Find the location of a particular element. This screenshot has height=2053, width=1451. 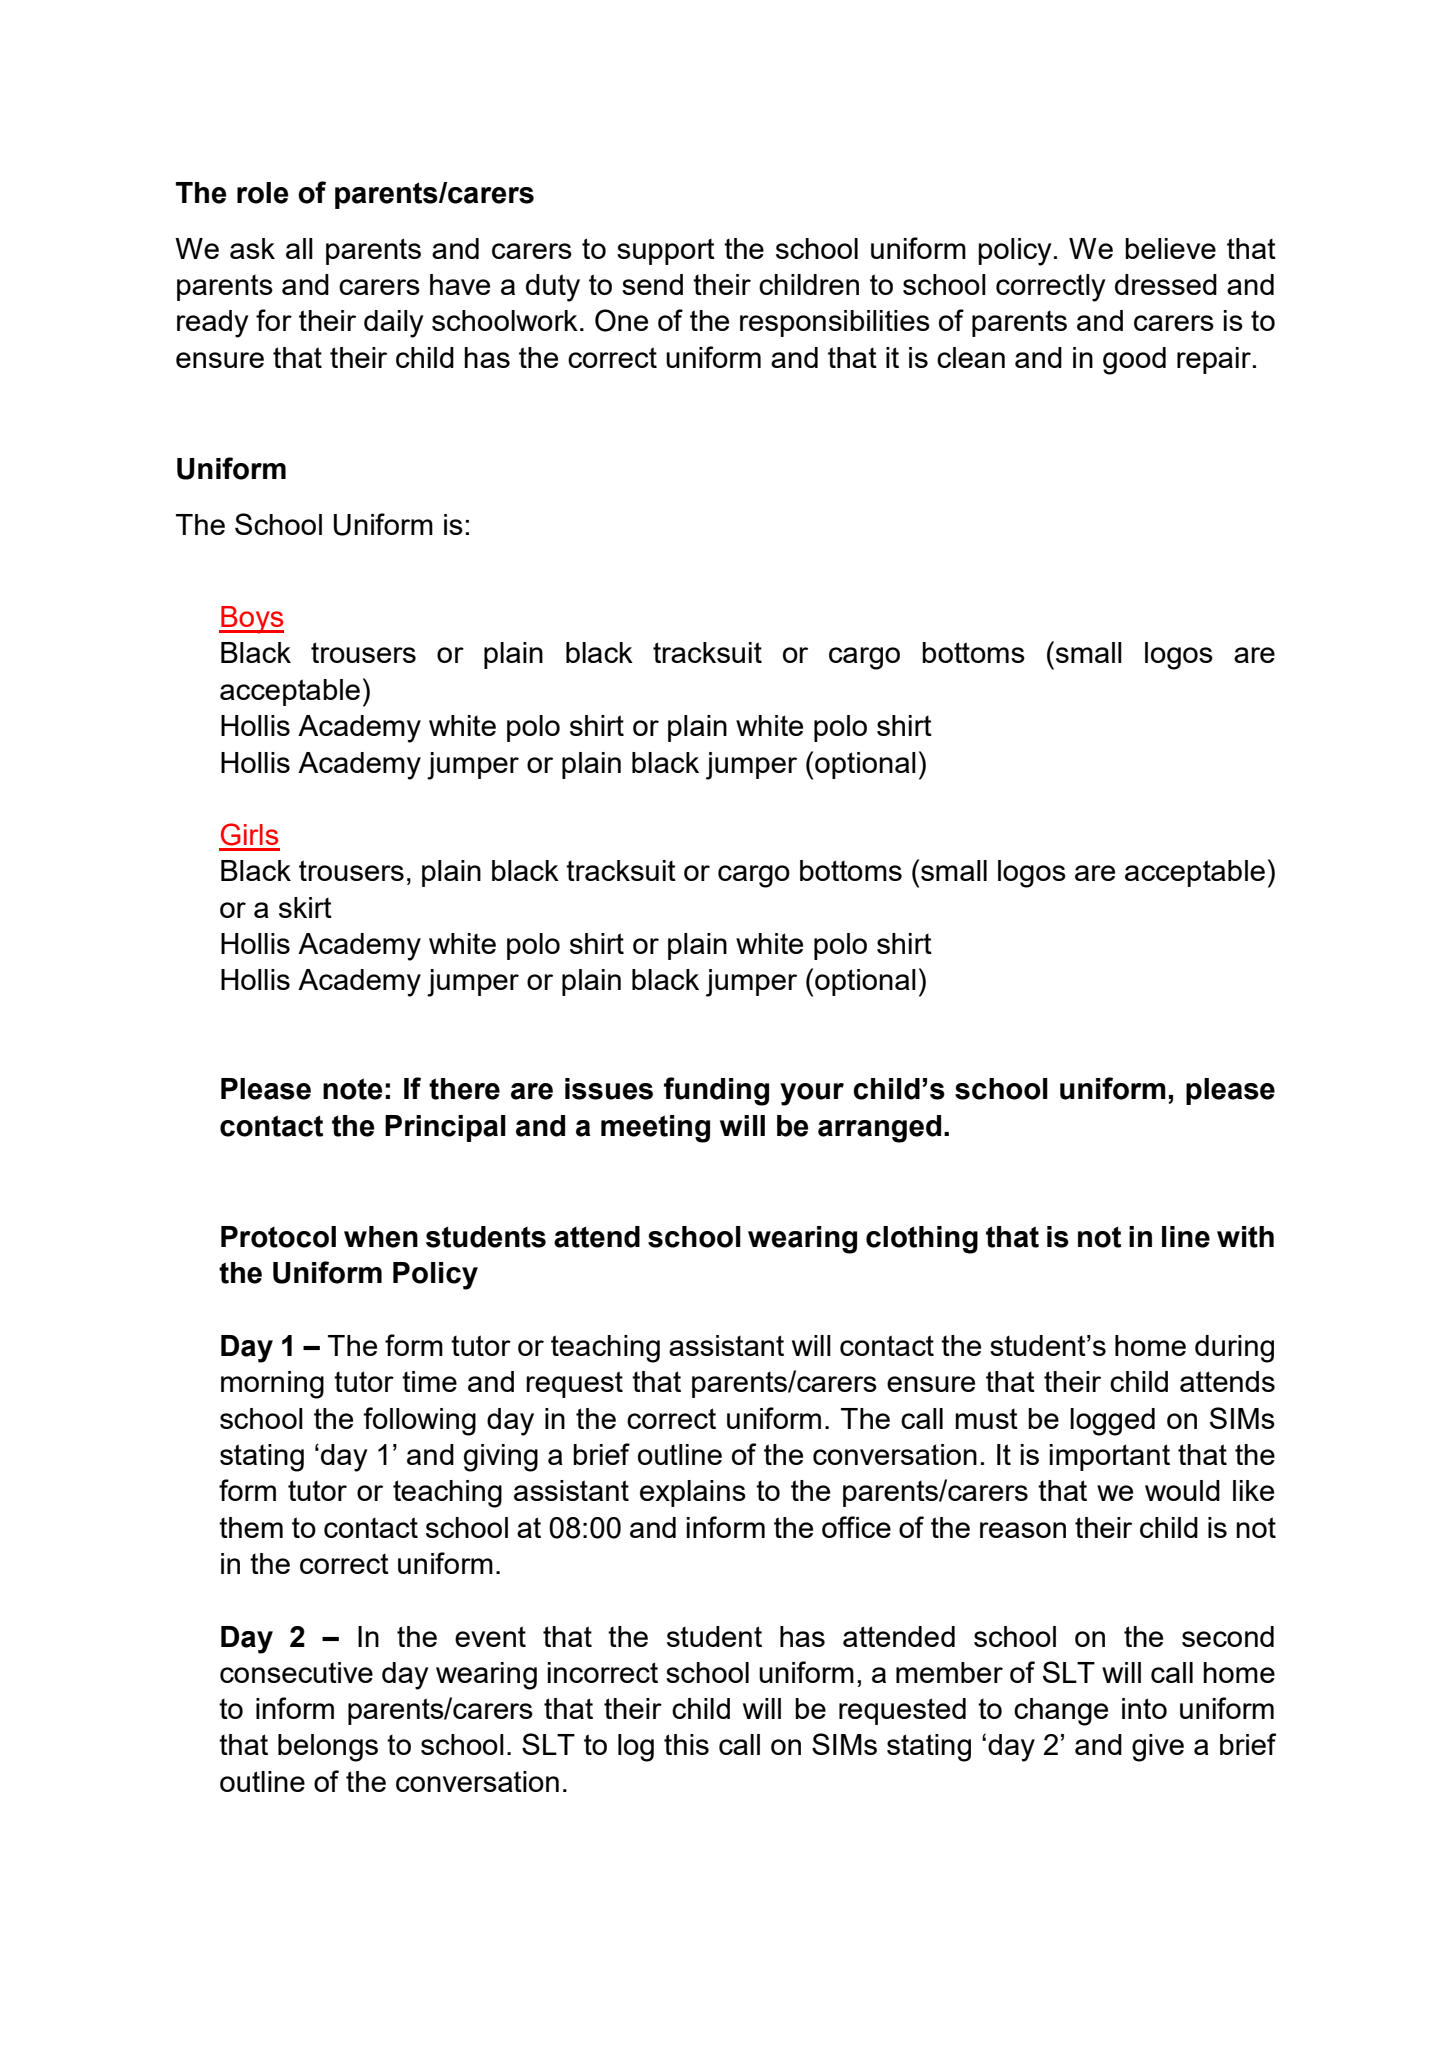

meeting is located at coordinates (655, 1129).
